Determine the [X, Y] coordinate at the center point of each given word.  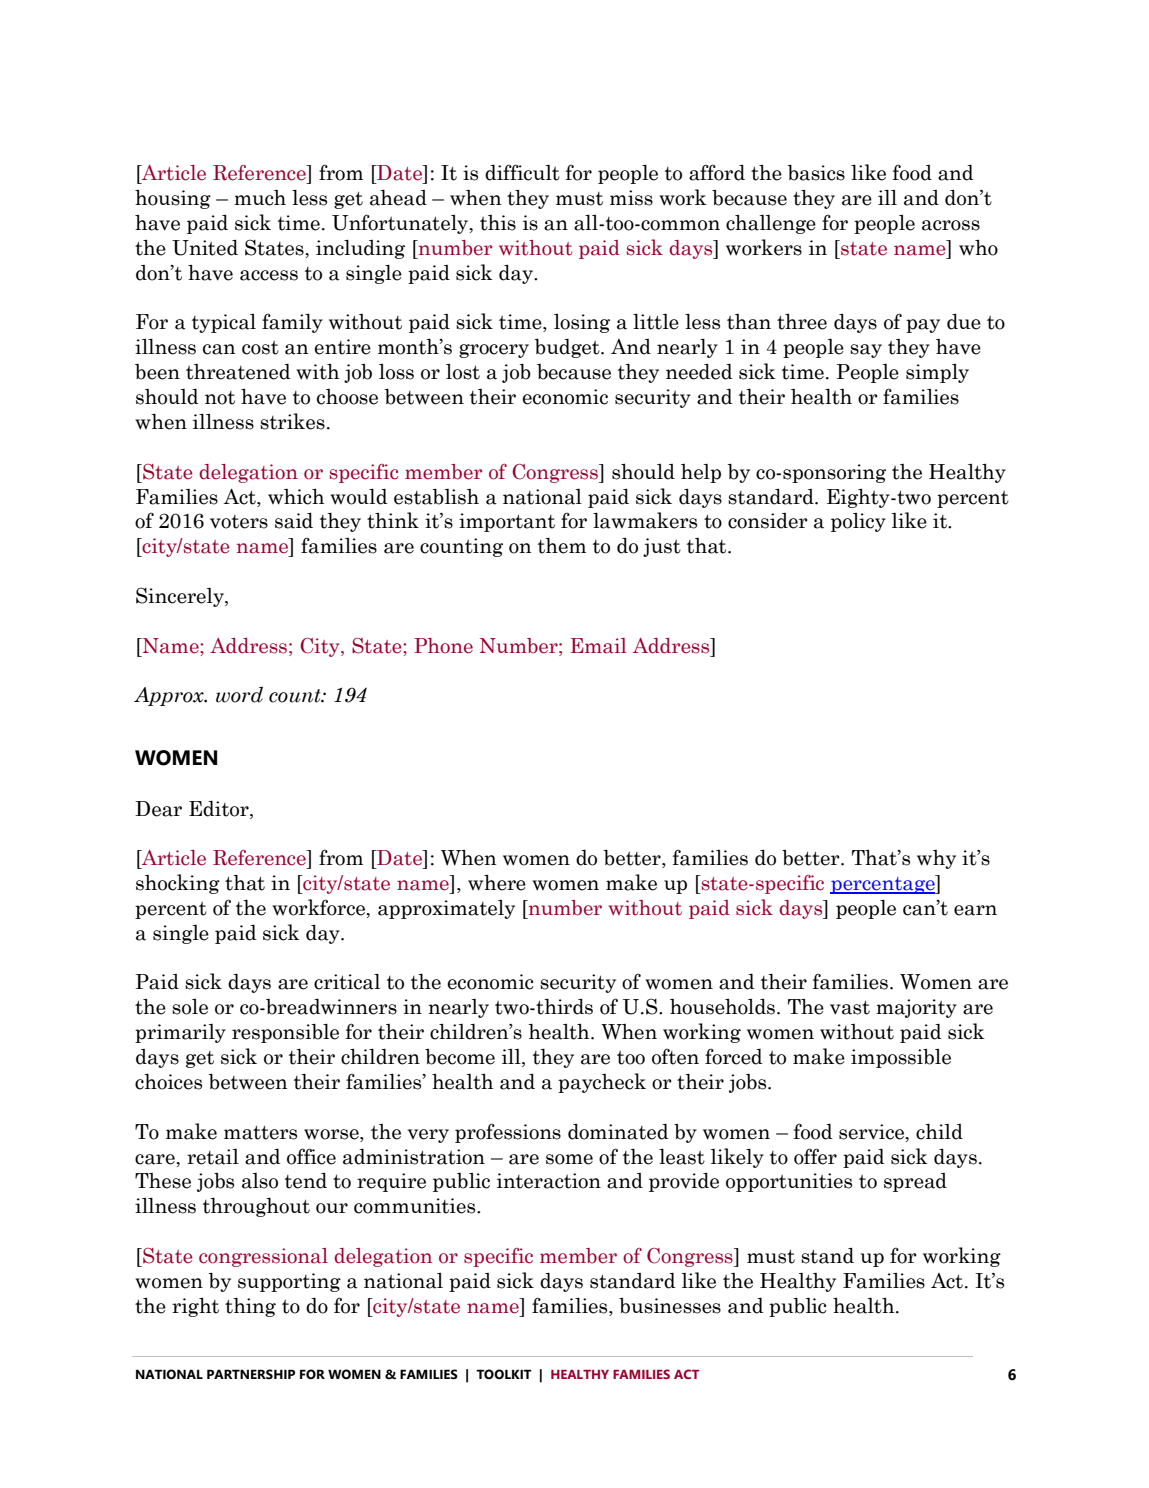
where [497, 883]
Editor [220, 809]
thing [250, 1307]
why [936, 859]
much [260, 198]
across [951, 225]
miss [631, 198]
